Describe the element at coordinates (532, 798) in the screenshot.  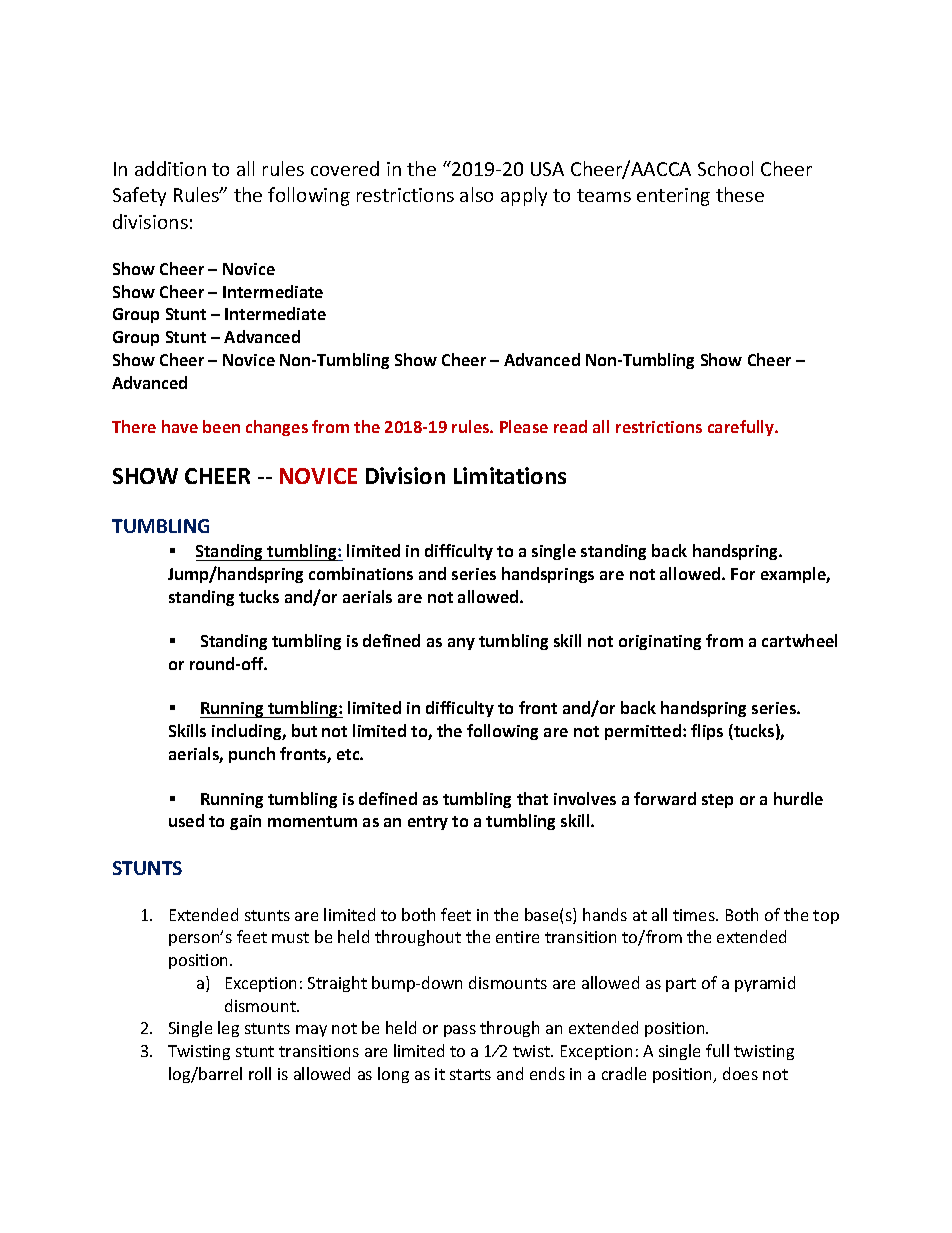
I see `that` at that location.
